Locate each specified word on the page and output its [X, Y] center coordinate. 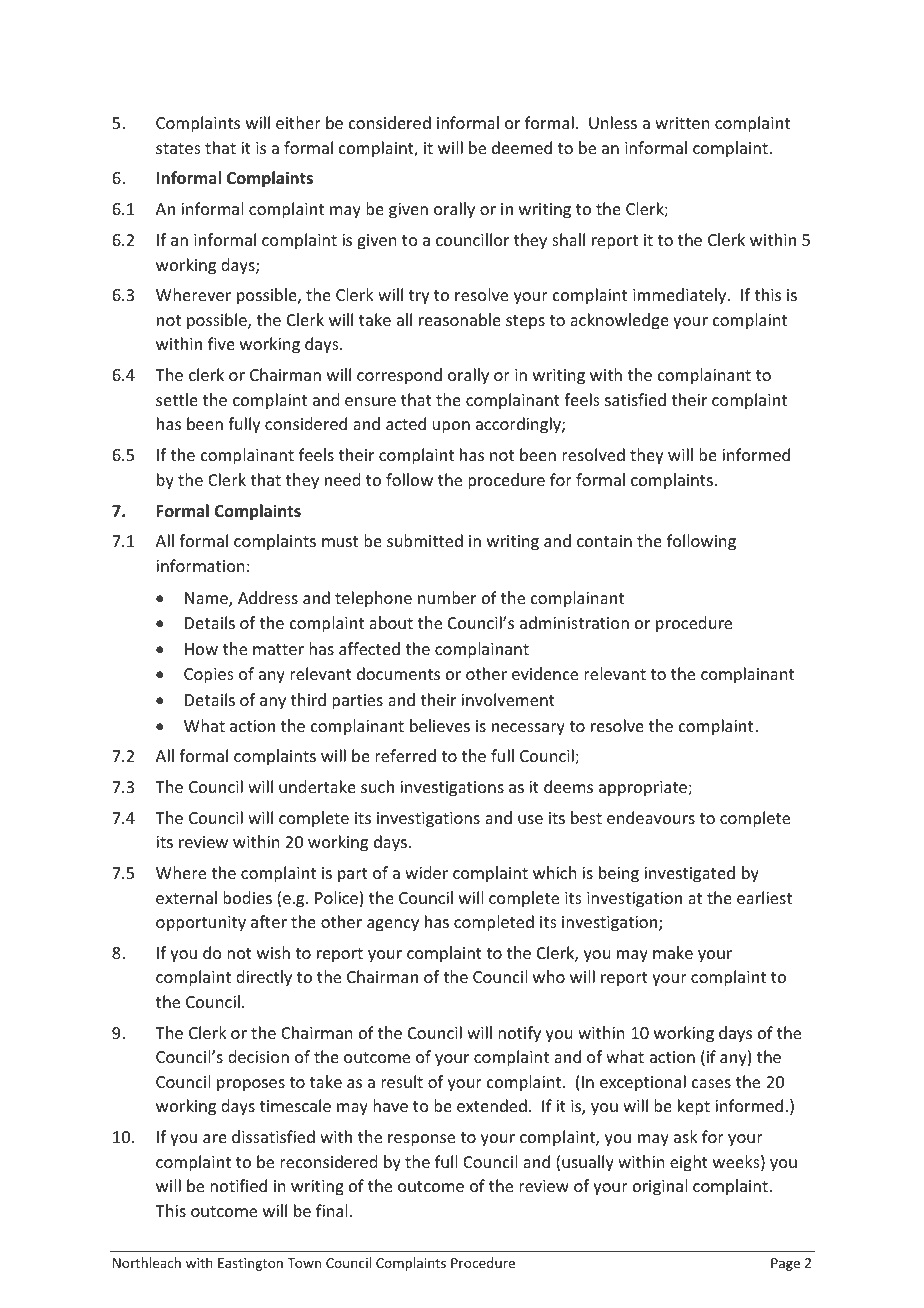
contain [604, 541]
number [447, 597]
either [298, 122]
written [682, 123]
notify [519, 1034]
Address [268, 597]
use [530, 819]
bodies [247, 897]
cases [711, 1083]
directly [264, 978]
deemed [522, 147]
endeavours [651, 817]
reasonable [460, 319]
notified [238, 1185]
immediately [681, 296]
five [221, 343]
